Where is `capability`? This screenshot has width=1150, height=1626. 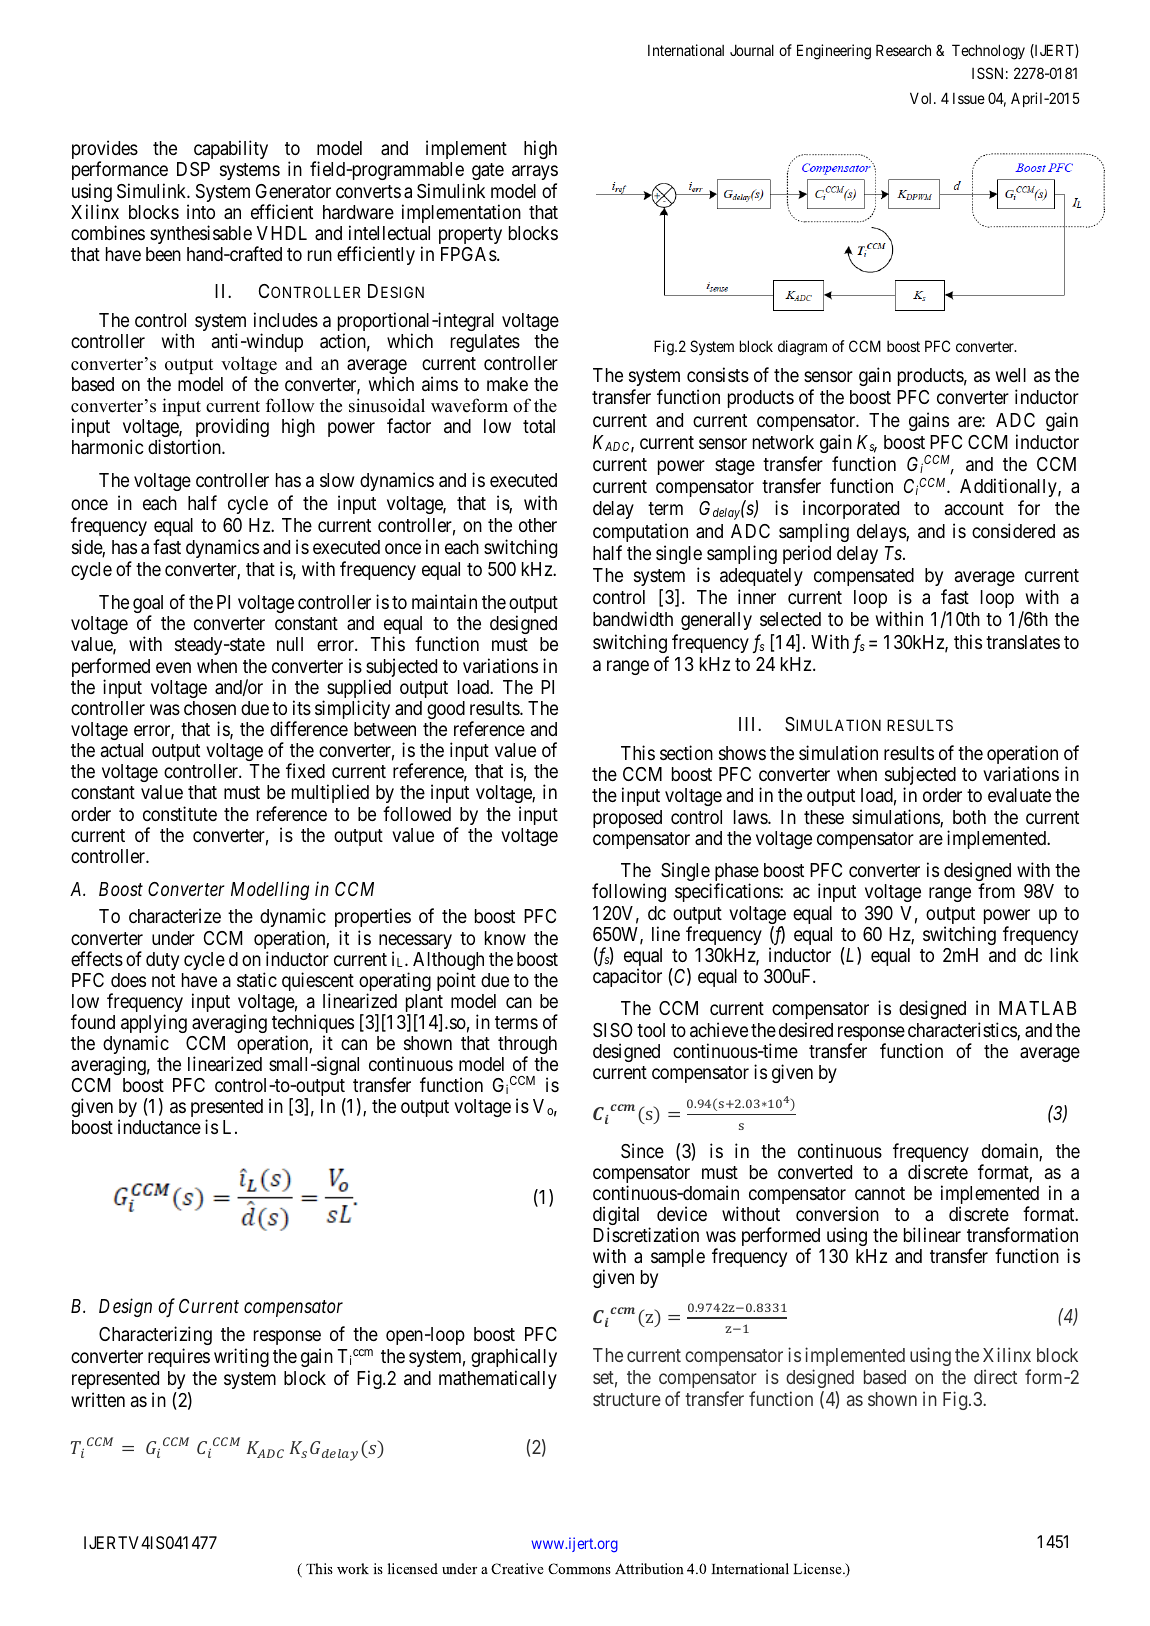
capability is located at coordinates (231, 149).
